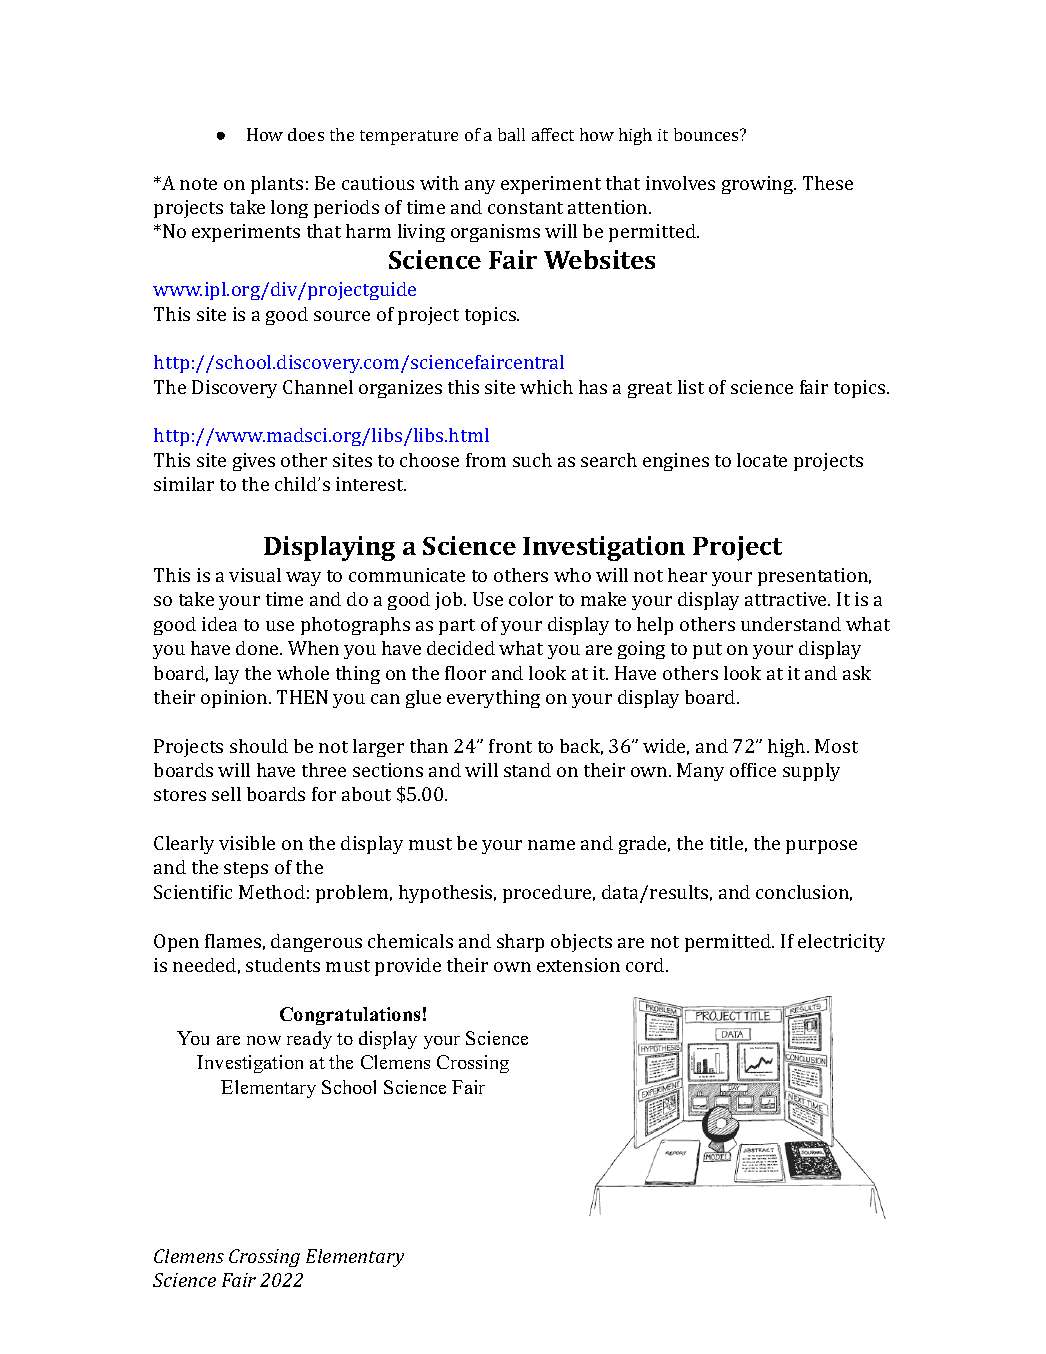 This document has height=1354, width=1046. I want to click on now, so click(264, 1040).
